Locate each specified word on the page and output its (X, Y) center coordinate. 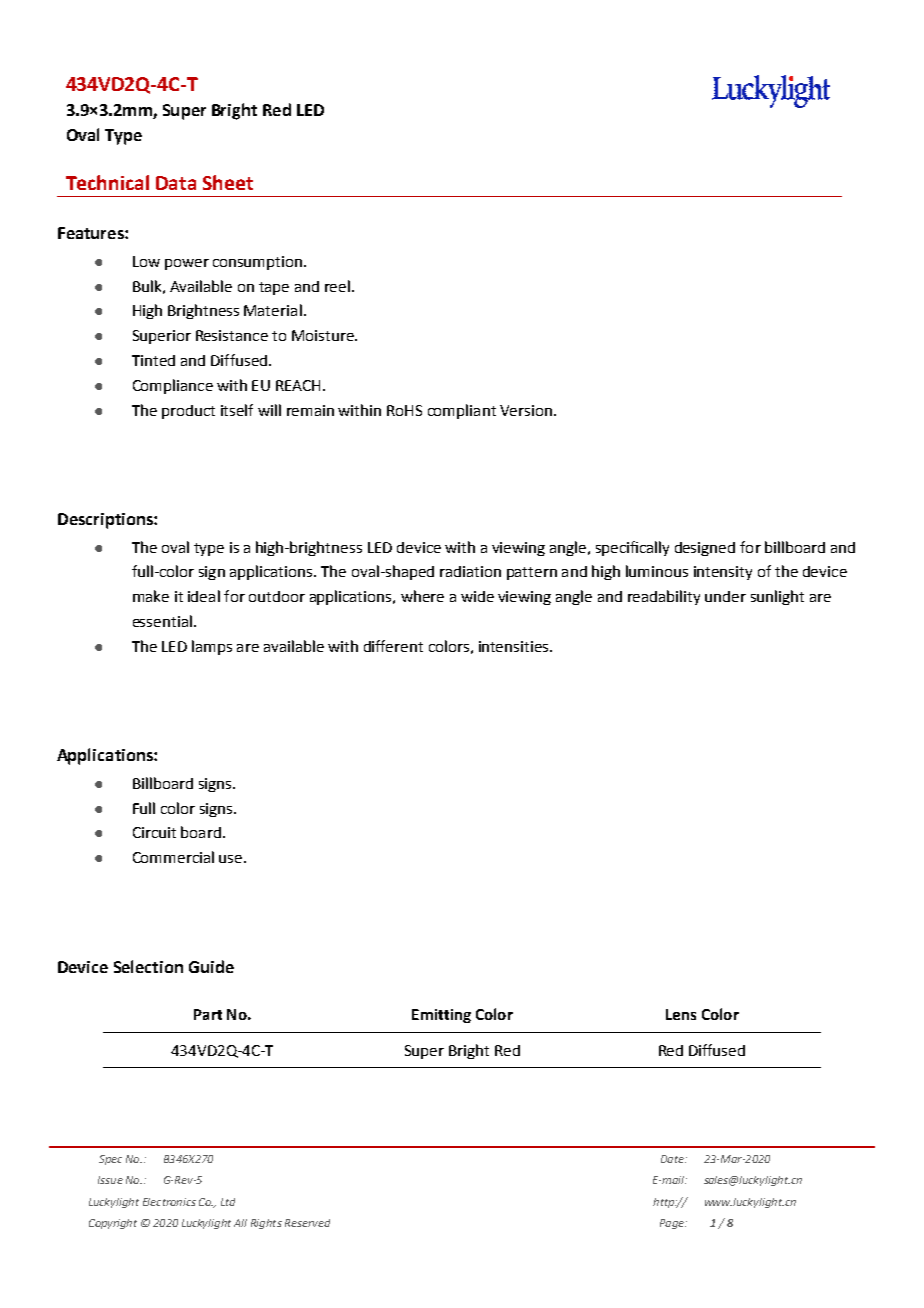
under (725, 596)
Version (526, 410)
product (188, 412)
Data (176, 183)
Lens (681, 1014)
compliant (462, 411)
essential (162, 621)
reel (337, 286)
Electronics (169, 1202)
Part (208, 1014)
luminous (657, 571)
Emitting (441, 1016)
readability (664, 597)
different (393, 646)
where (422, 596)
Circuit (154, 832)
